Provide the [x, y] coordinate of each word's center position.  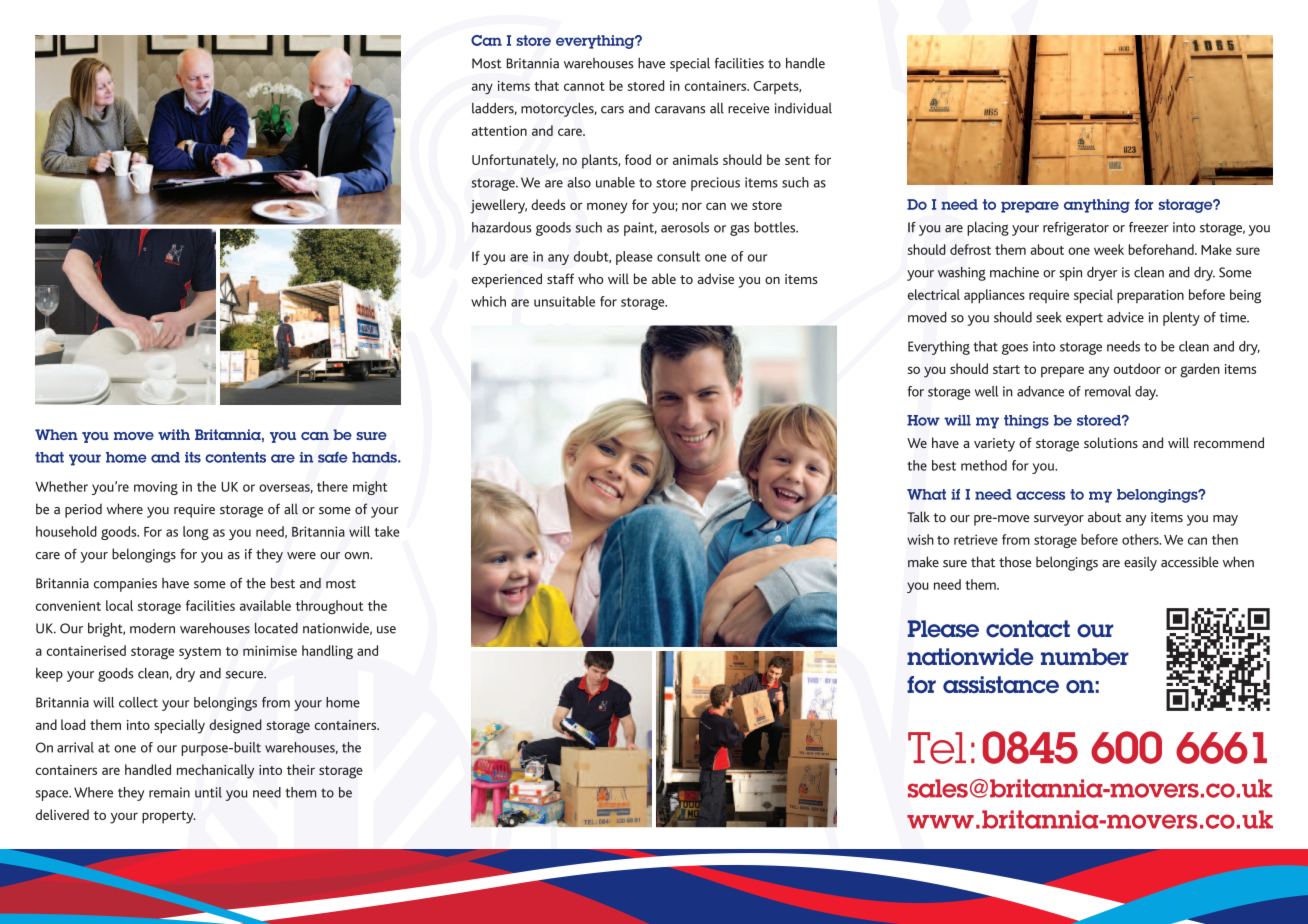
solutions [1111, 442]
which [488, 301]
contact [1028, 629]
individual [803, 108]
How [923, 420]
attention [499, 131]
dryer [1102, 274]
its [193, 457]
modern [152, 628]
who [590, 278]
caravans [680, 110]
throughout [329, 607]
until [208, 792]
